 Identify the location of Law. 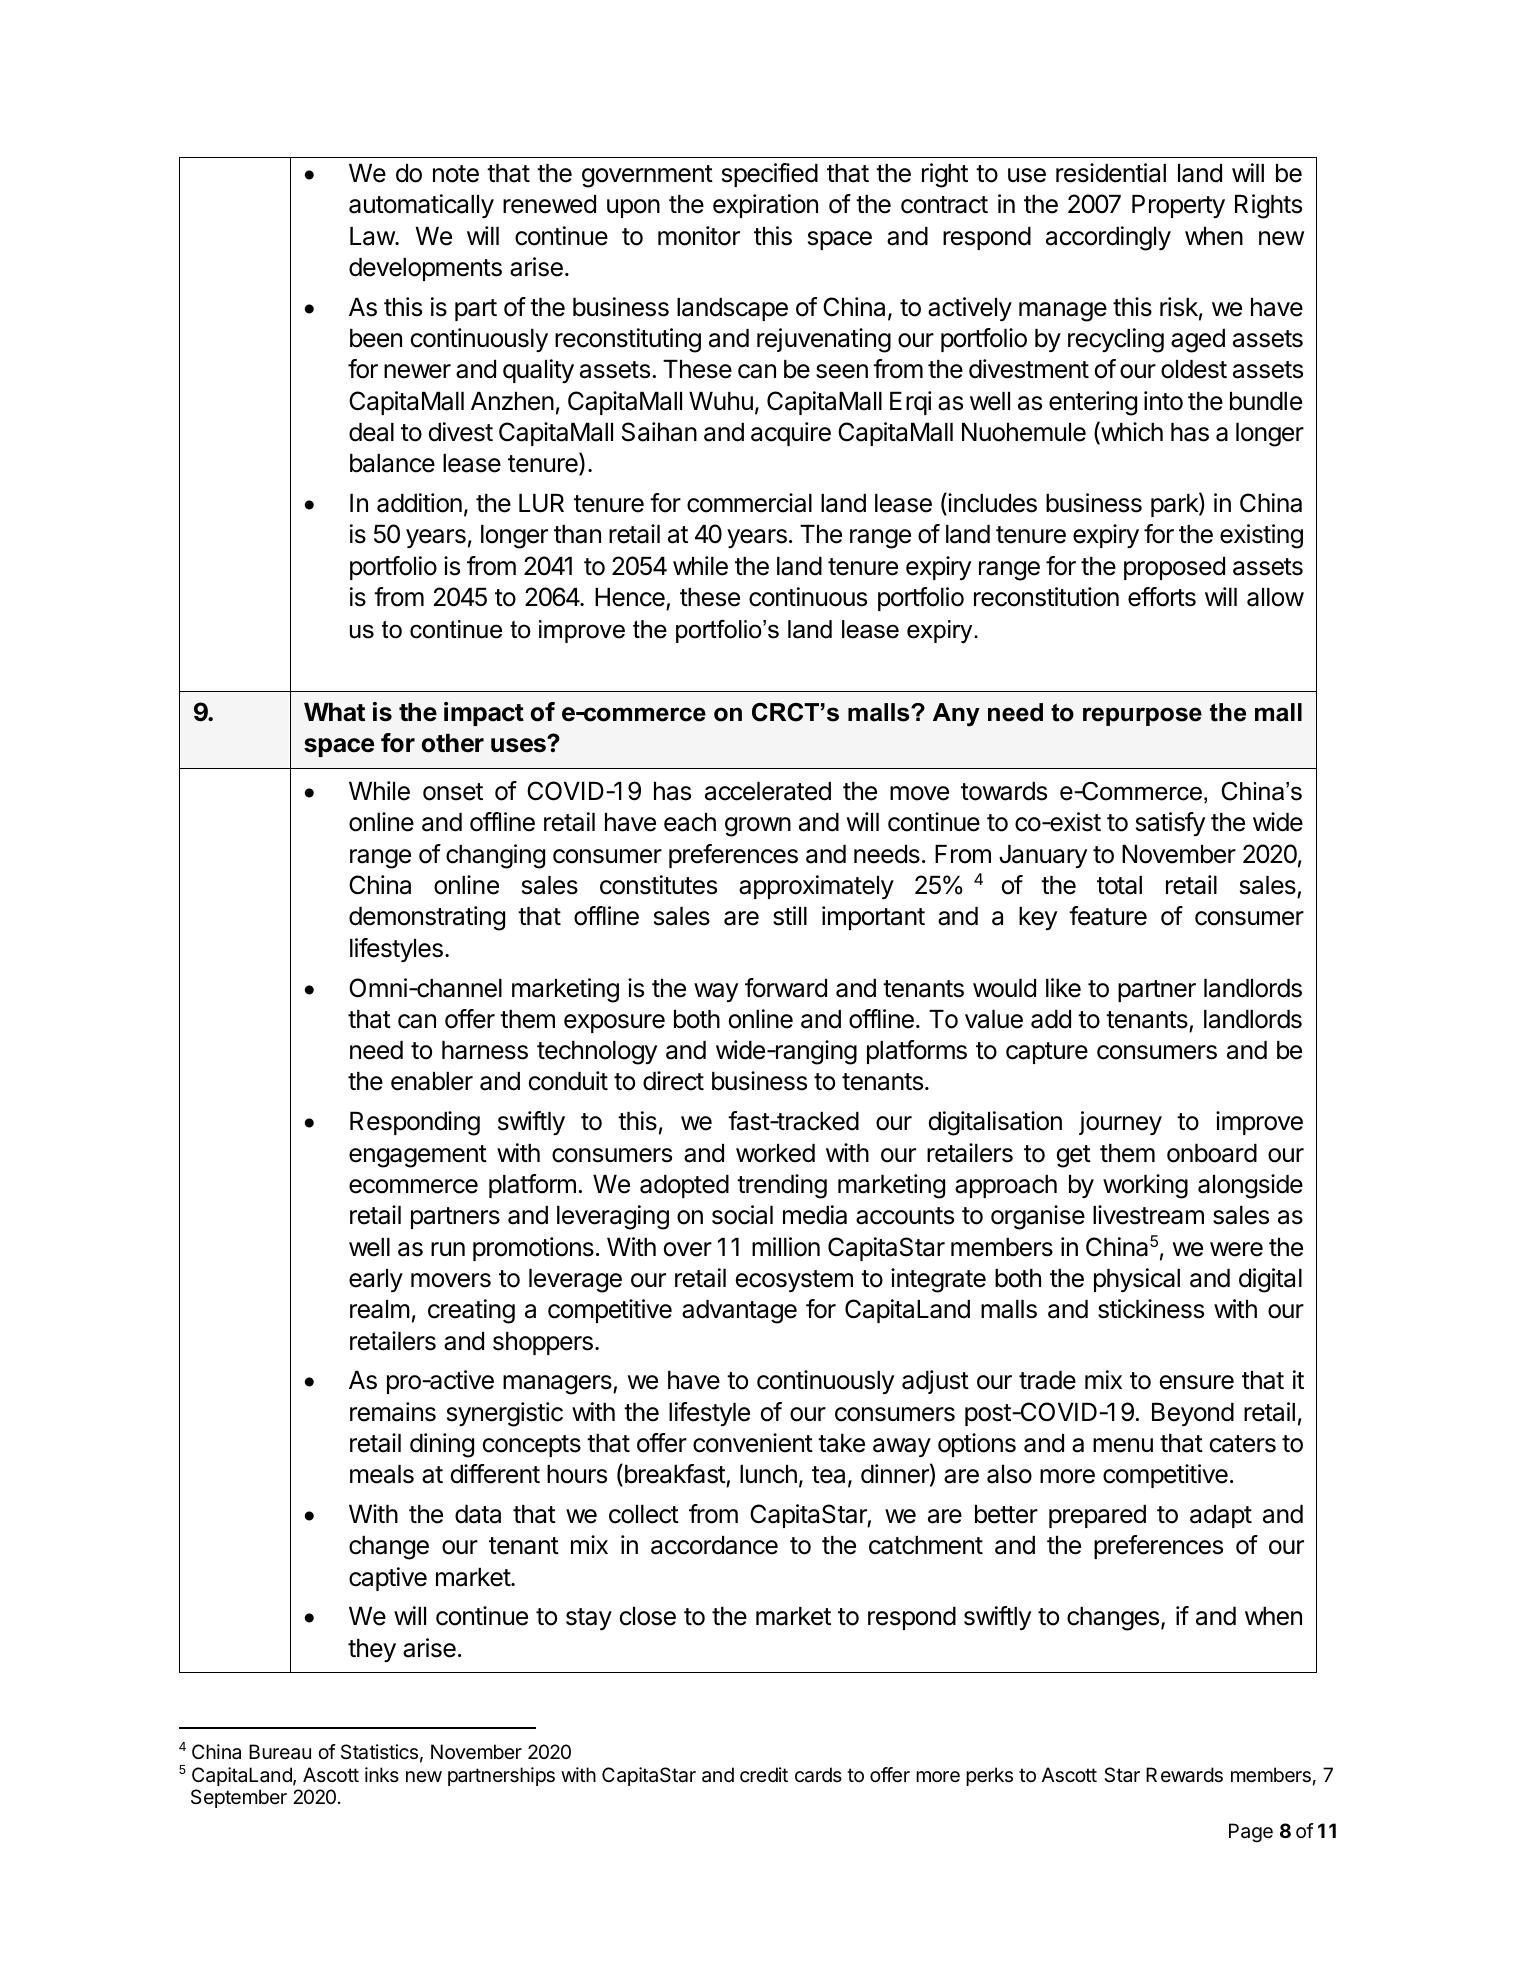
(373, 236).
